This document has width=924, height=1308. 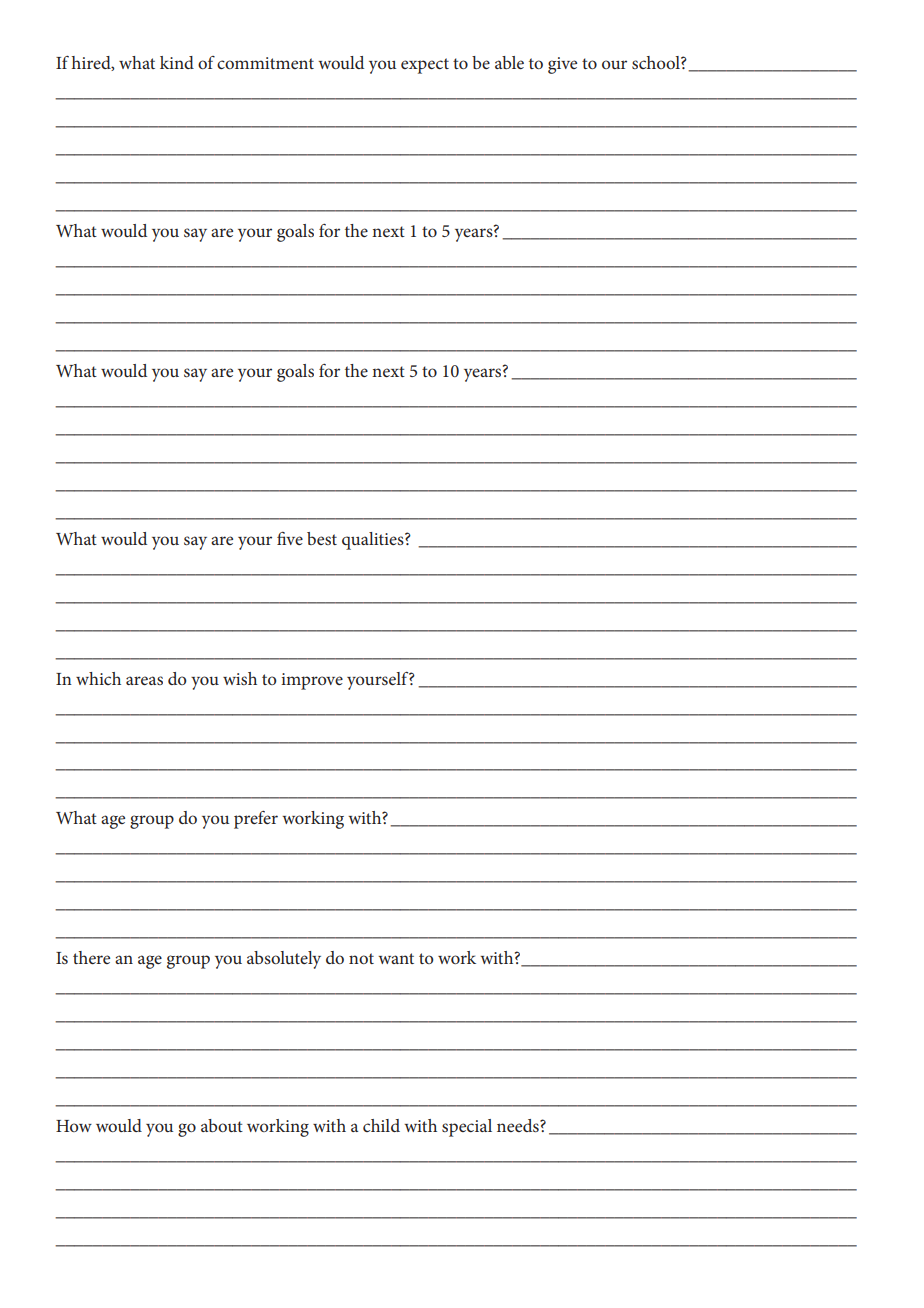 What do you see at coordinates (312, 681) in the document?
I see `improve` at bounding box center [312, 681].
